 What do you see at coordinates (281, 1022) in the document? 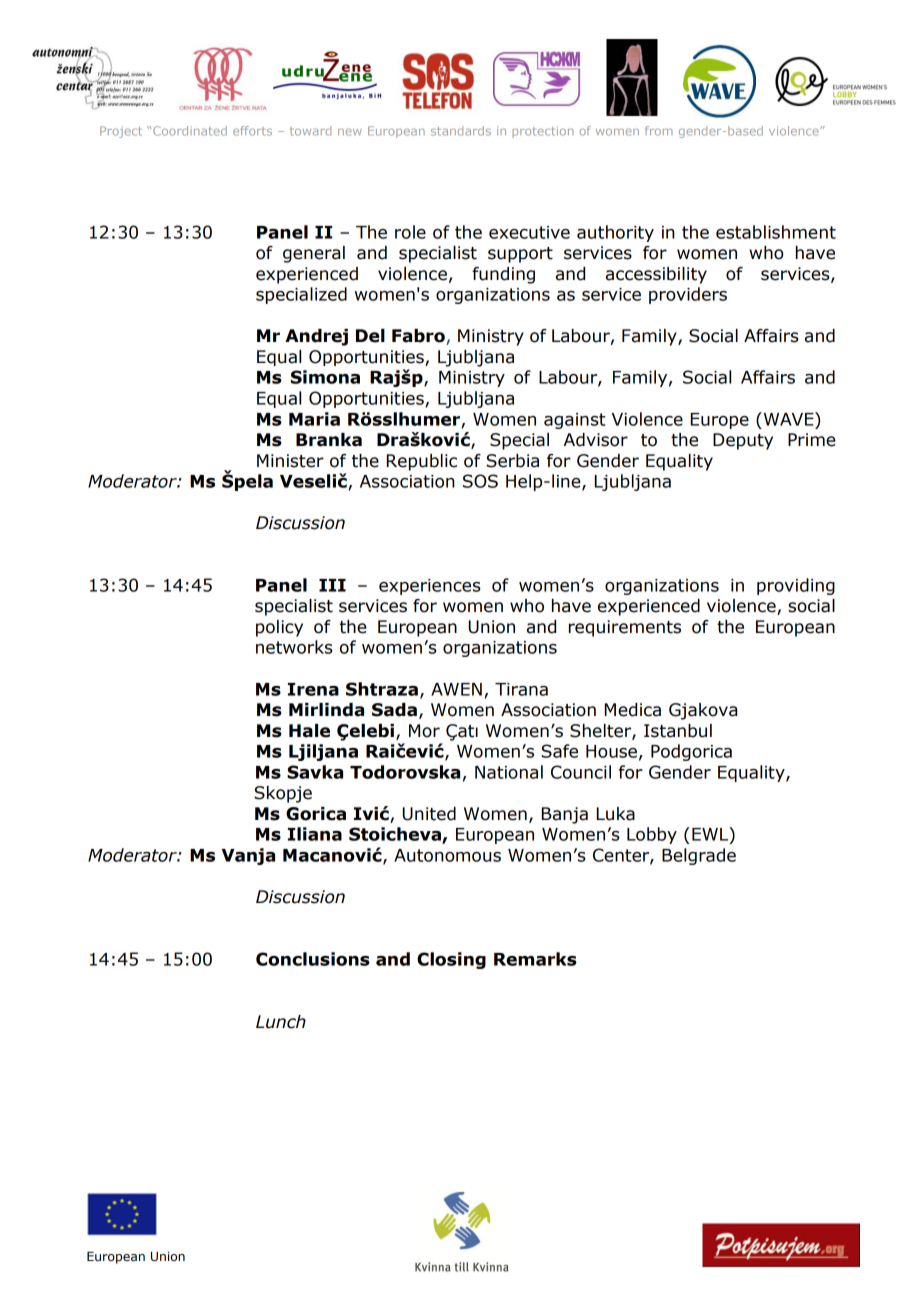
I see `Lunch` at bounding box center [281, 1022].
